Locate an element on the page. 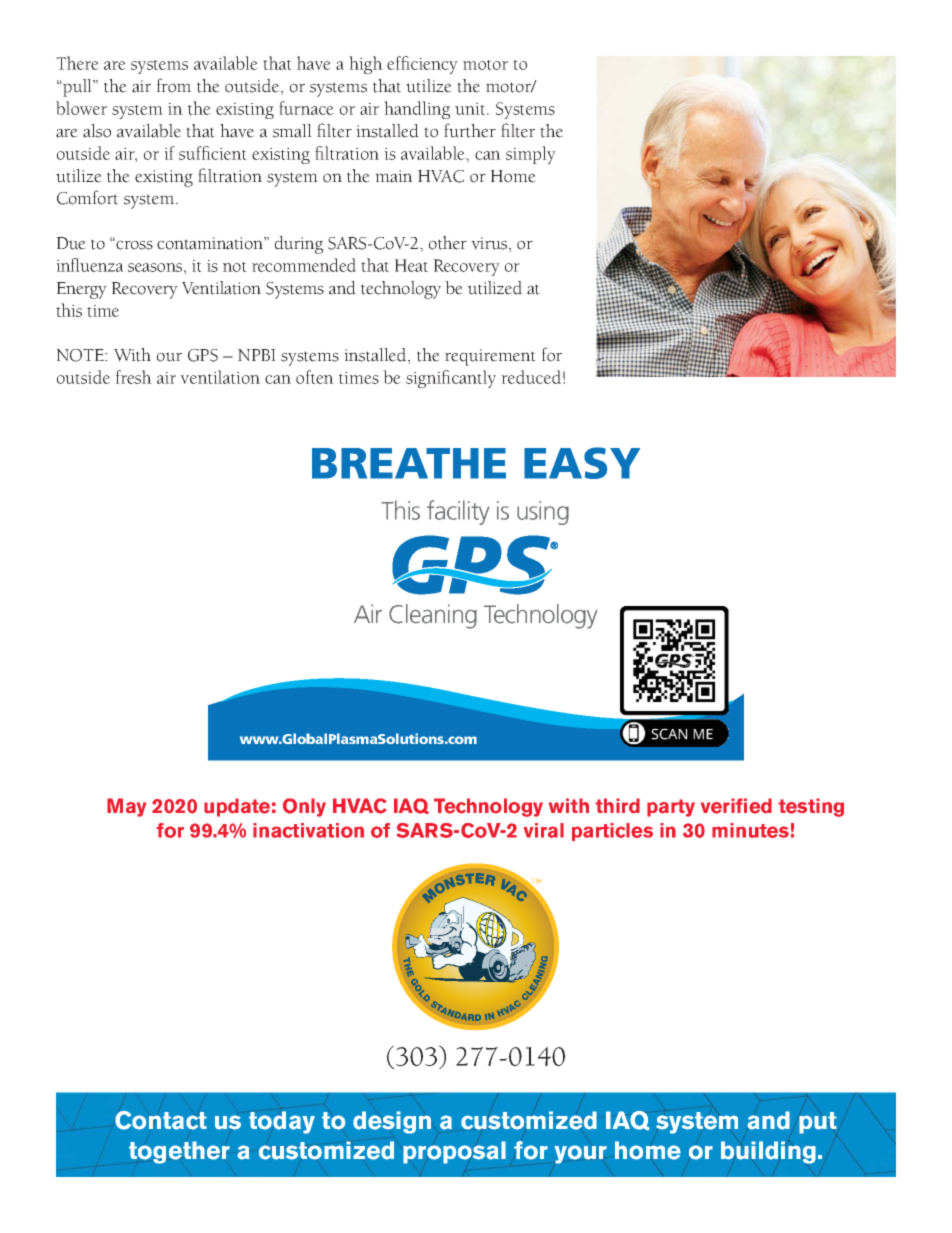  fresh is located at coordinates (134, 377).
